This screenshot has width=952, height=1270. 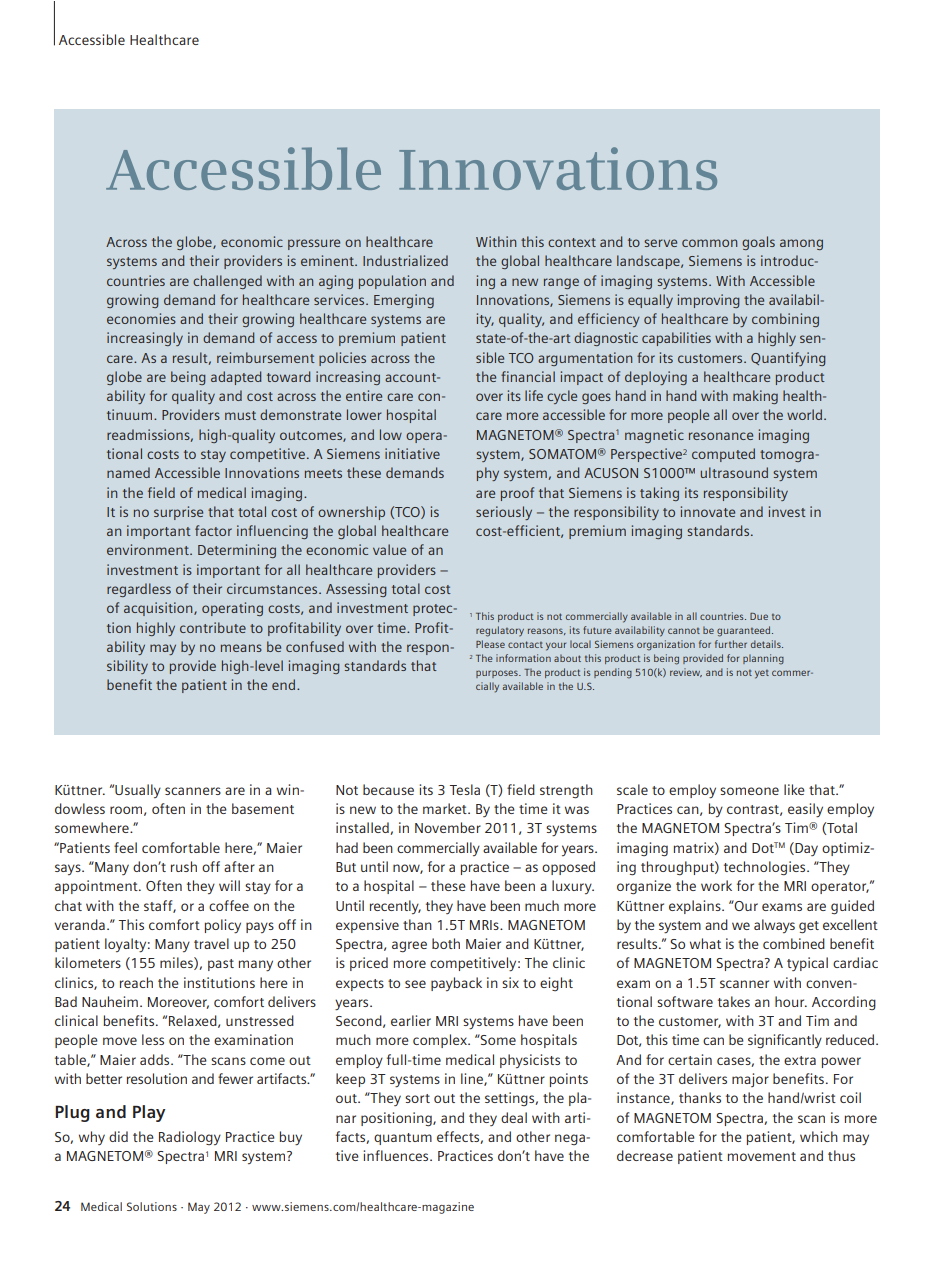 What do you see at coordinates (774, 926) in the screenshot?
I see `always` at bounding box center [774, 926].
